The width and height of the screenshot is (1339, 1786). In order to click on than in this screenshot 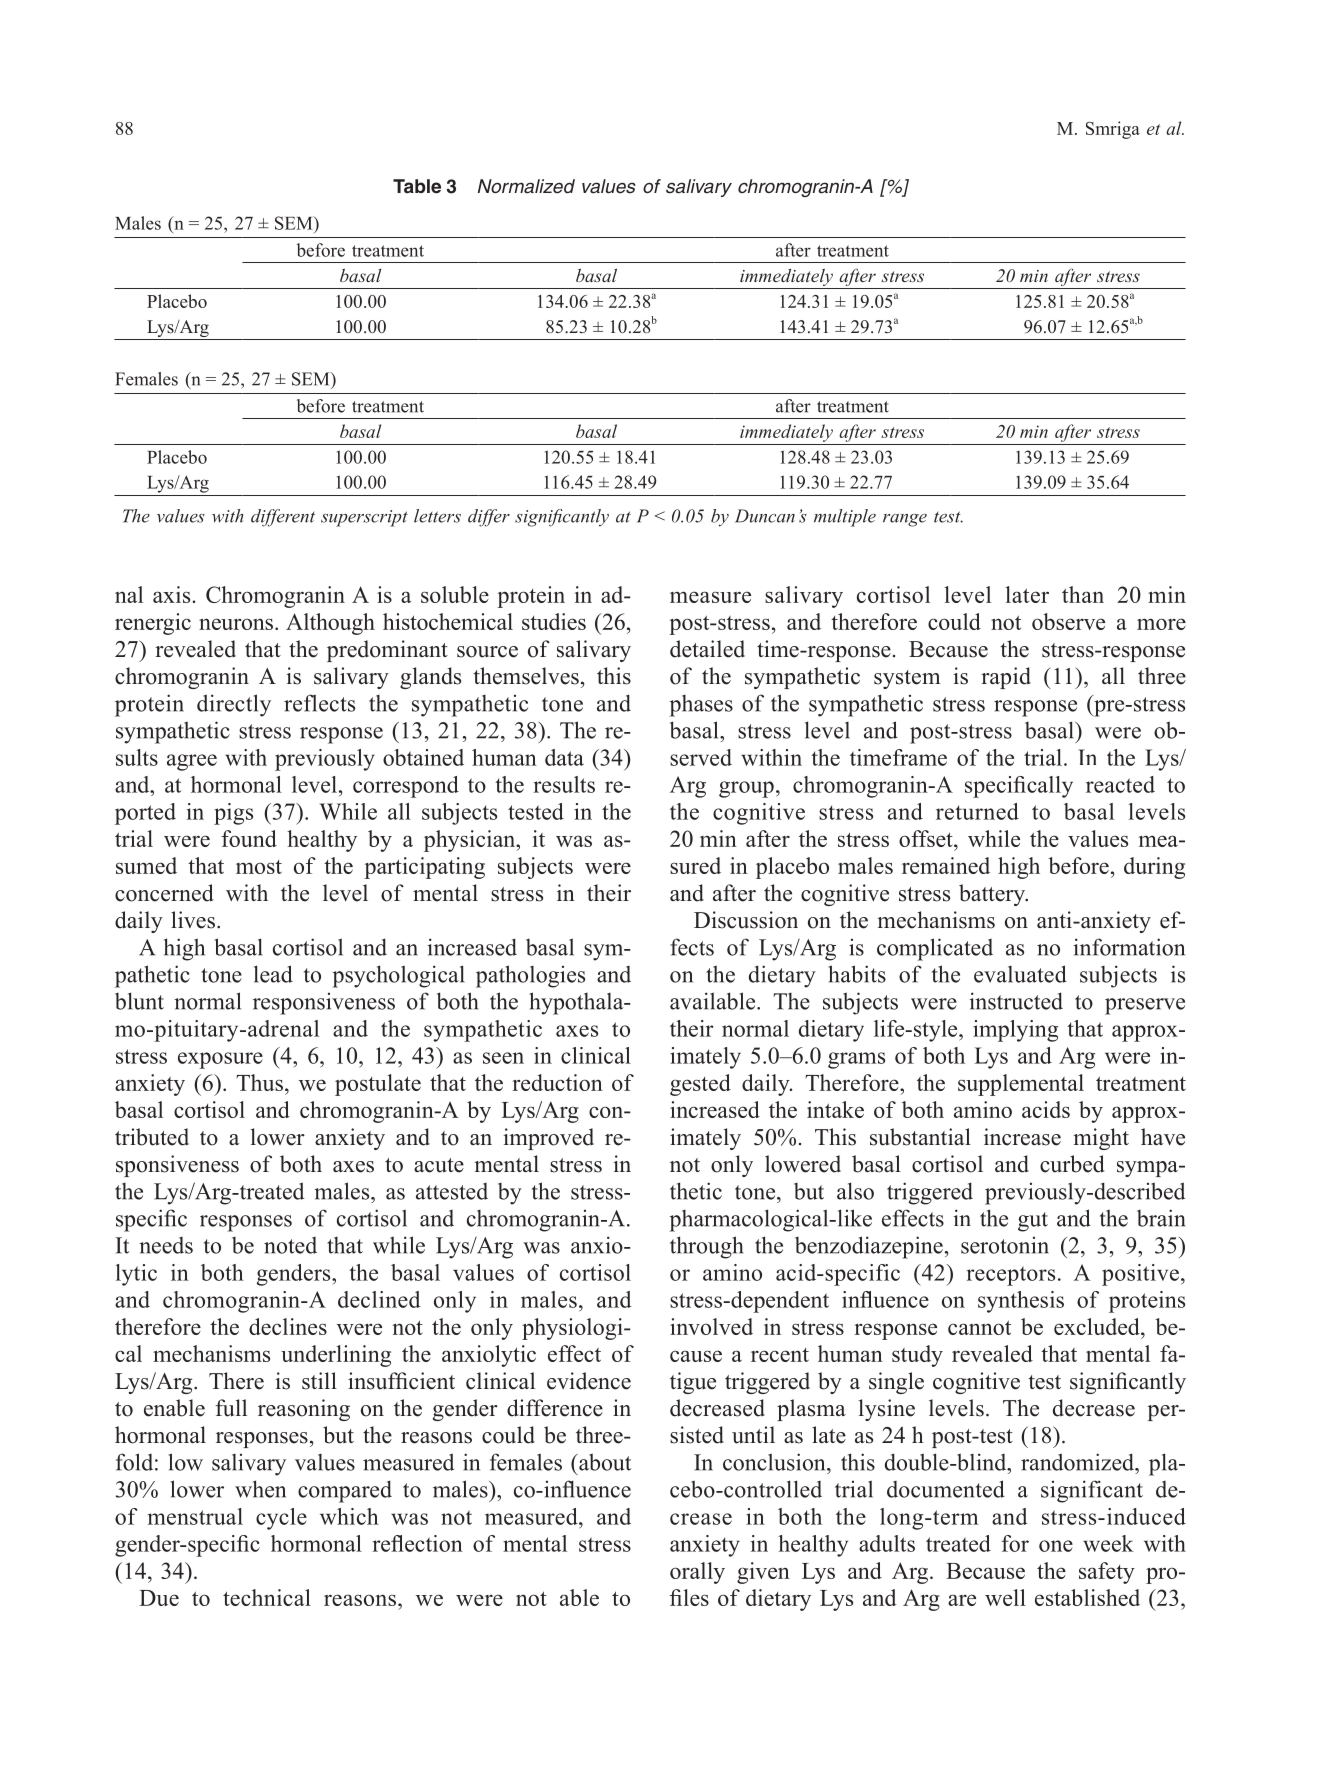, I will do `click(1083, 594)`.
